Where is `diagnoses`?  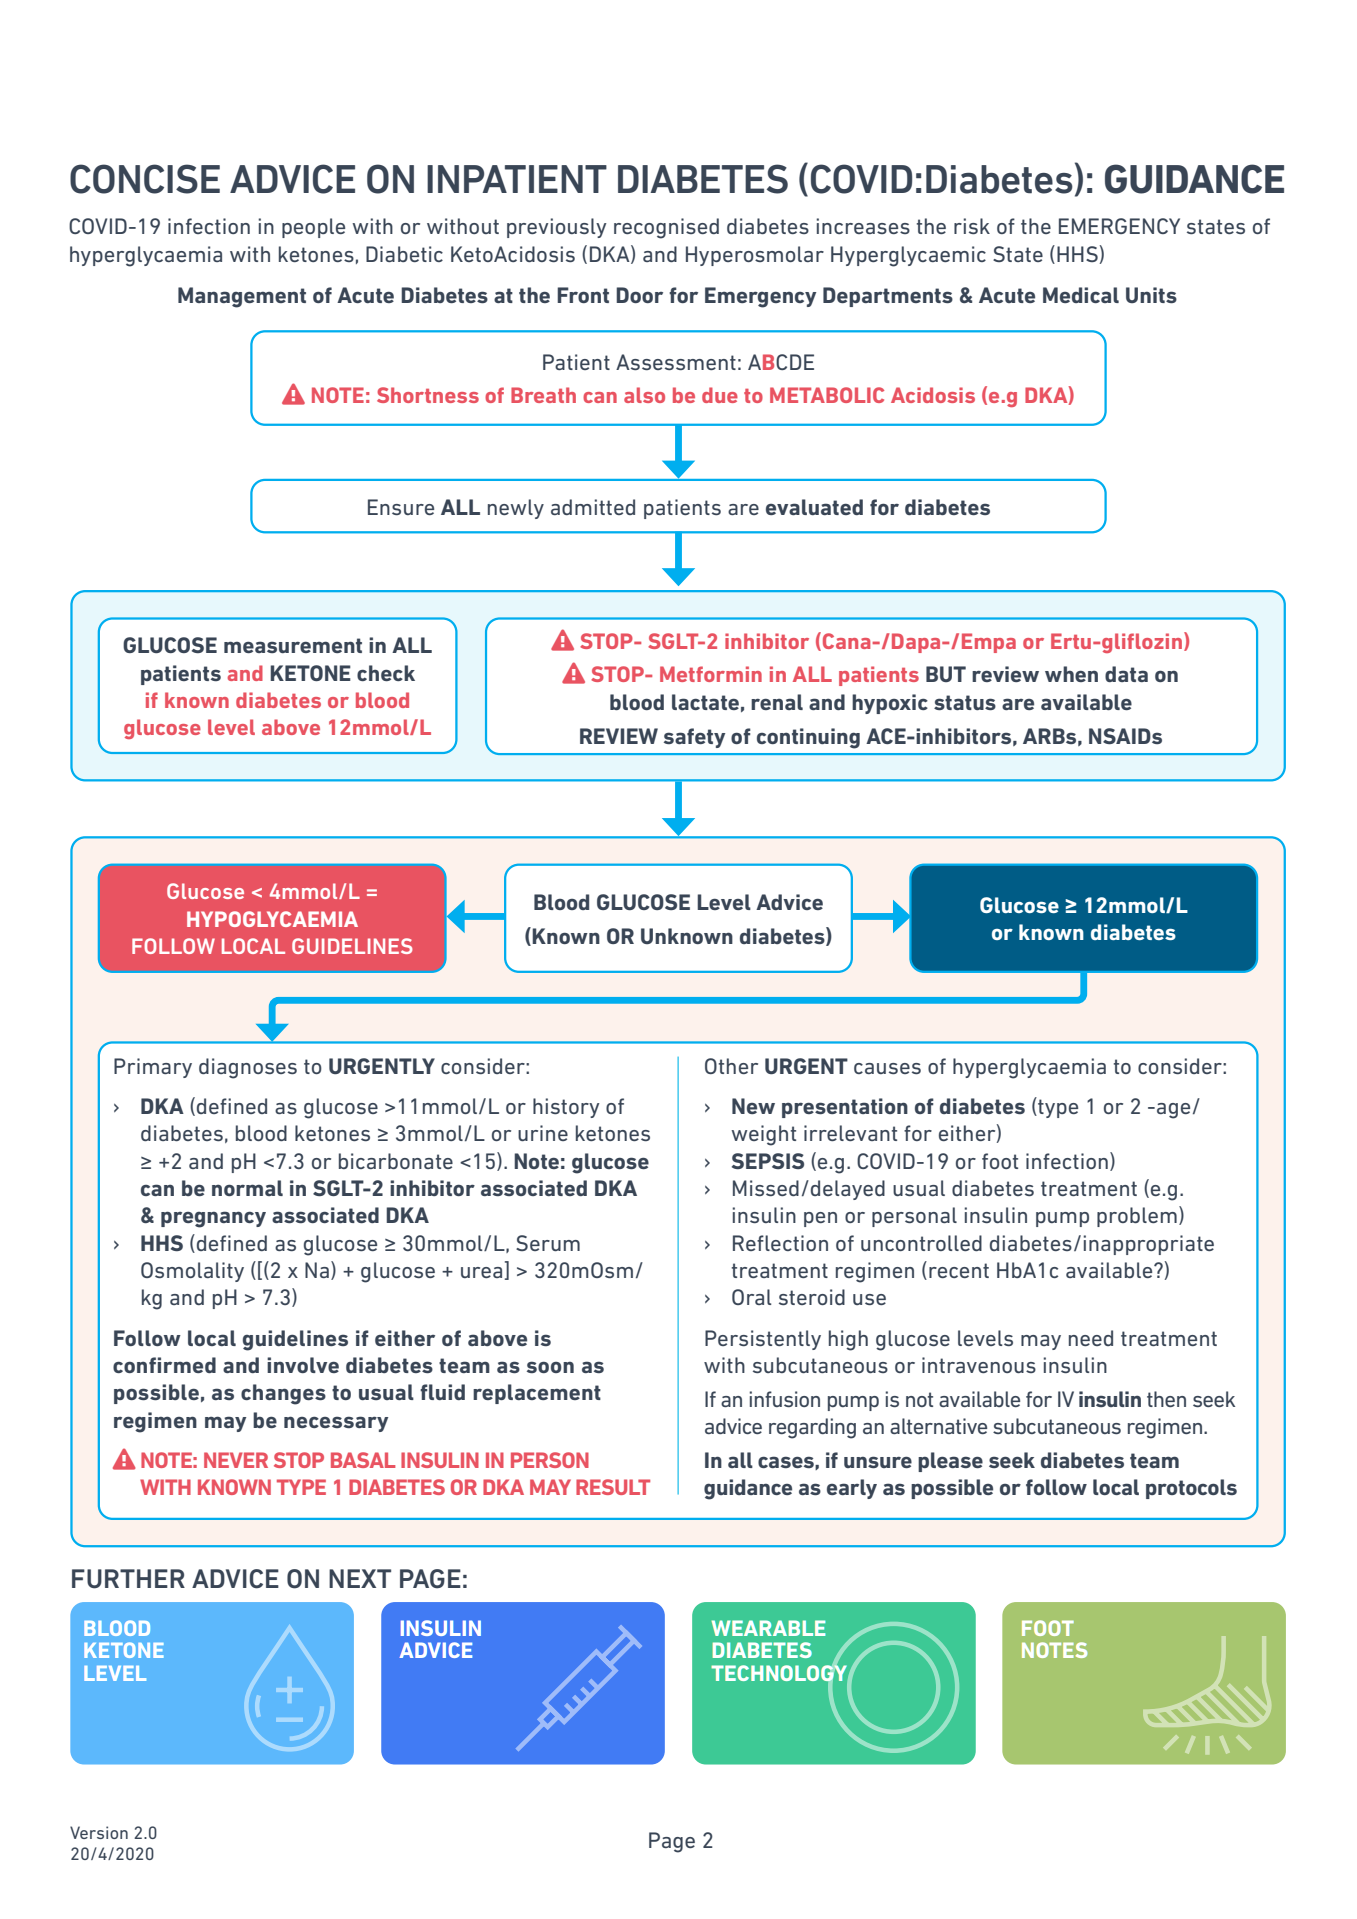 diagnoses is located at coordinates (248, 1068).
